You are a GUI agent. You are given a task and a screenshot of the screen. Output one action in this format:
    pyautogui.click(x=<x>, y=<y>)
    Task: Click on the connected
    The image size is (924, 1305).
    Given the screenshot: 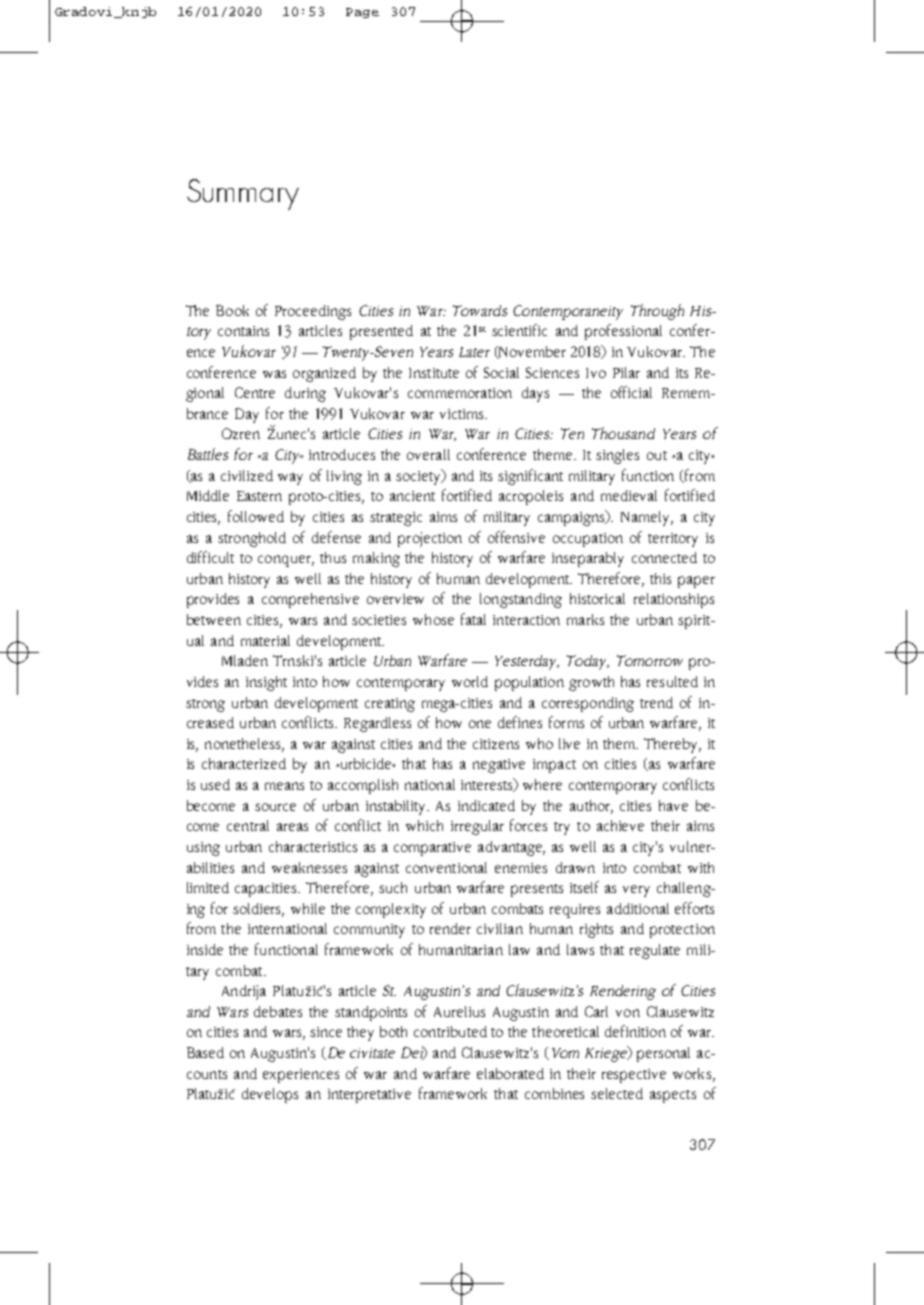 What is the action you would take?
    pyautogui.click(x=664, y=557)
